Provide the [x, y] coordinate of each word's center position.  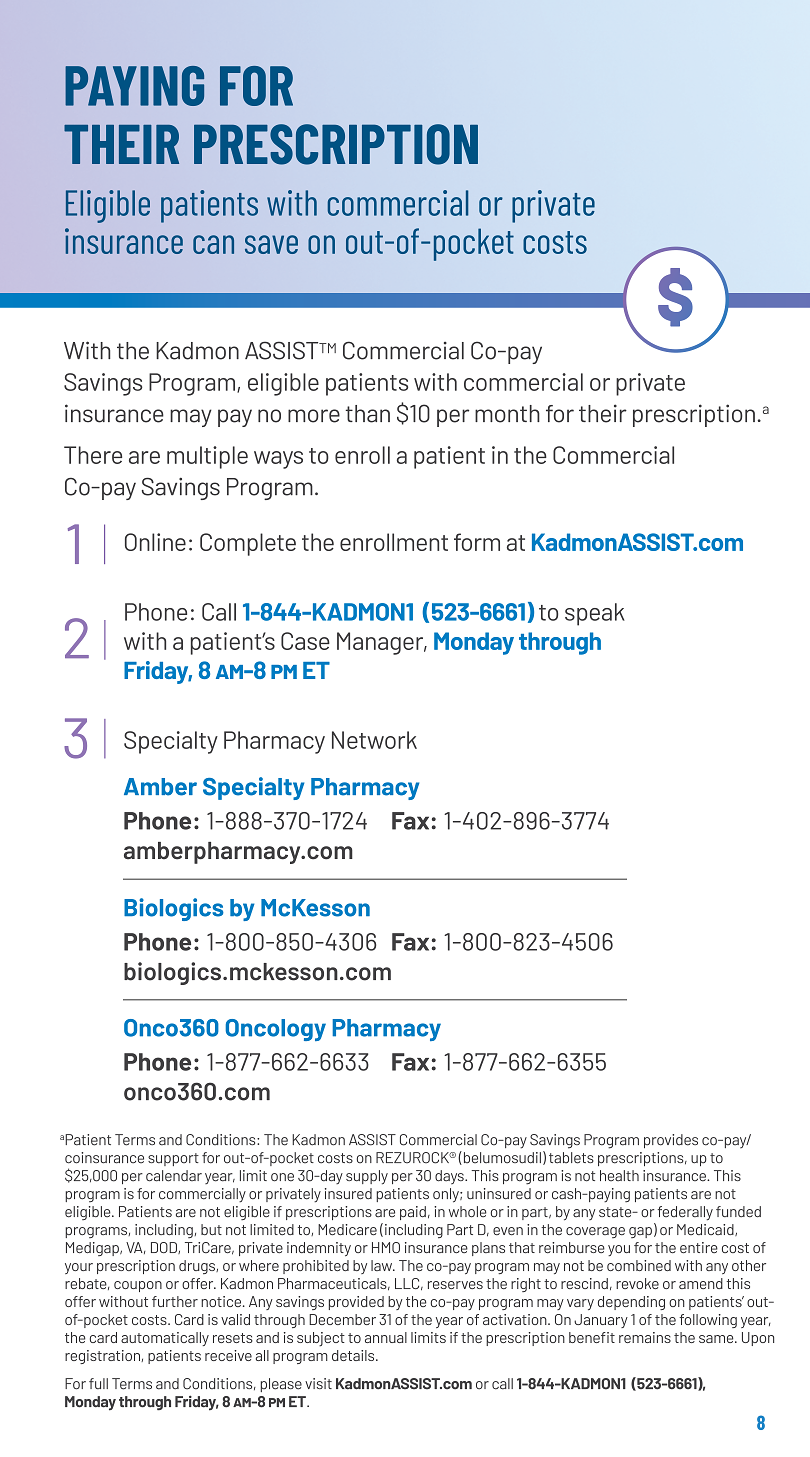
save [271, 244]
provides [671, 1141]
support [173, 1159]
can [213, 244]
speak [595, 614]
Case [305, 641]
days [450, 1177]
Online [155, 542]
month [507, 414]
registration [103, 1357]
